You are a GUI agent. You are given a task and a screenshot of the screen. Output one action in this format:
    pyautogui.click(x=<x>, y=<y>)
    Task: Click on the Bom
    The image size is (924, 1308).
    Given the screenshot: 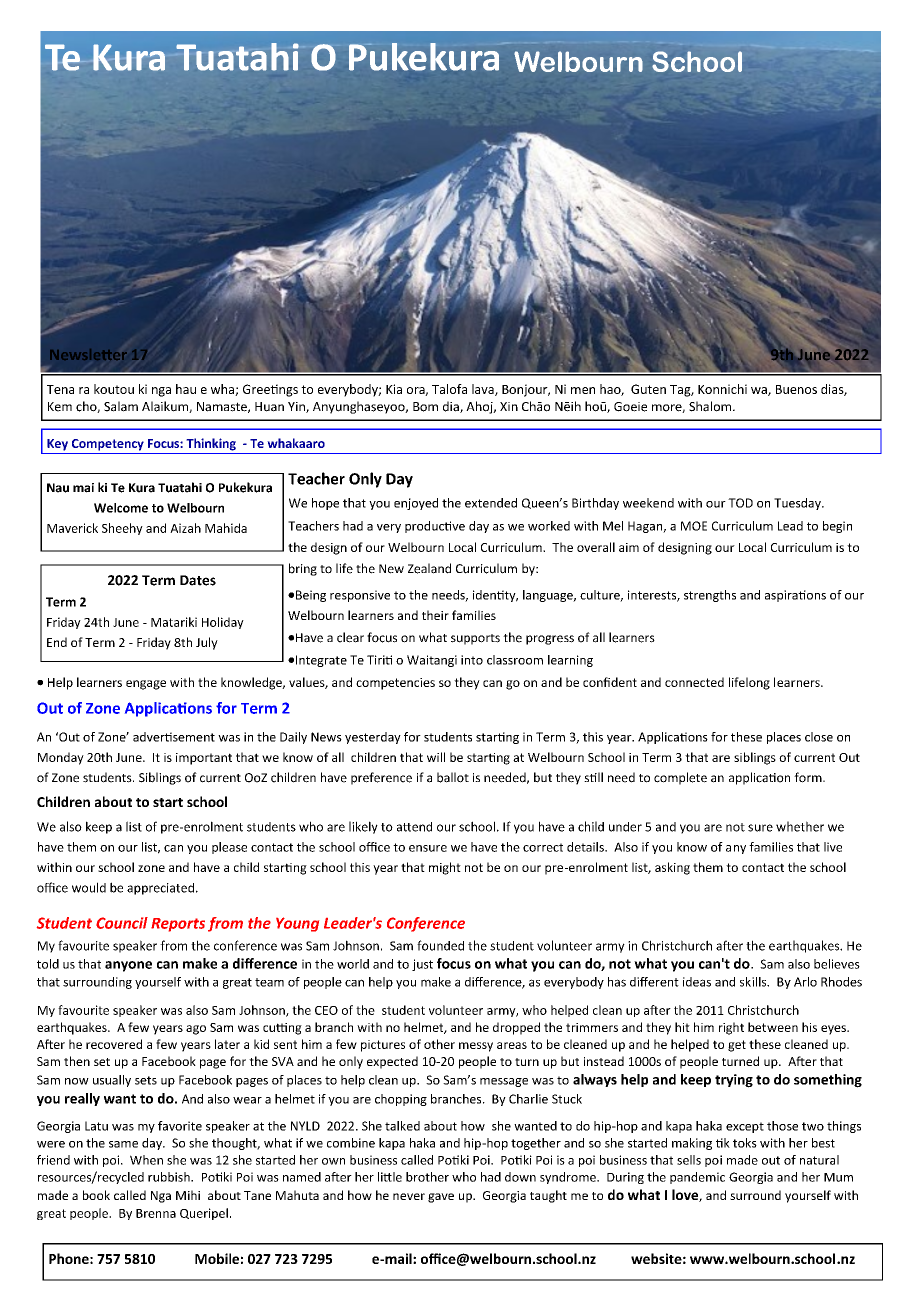 What is the action you would take?
    pyautogui.click(x=425, y=407)
